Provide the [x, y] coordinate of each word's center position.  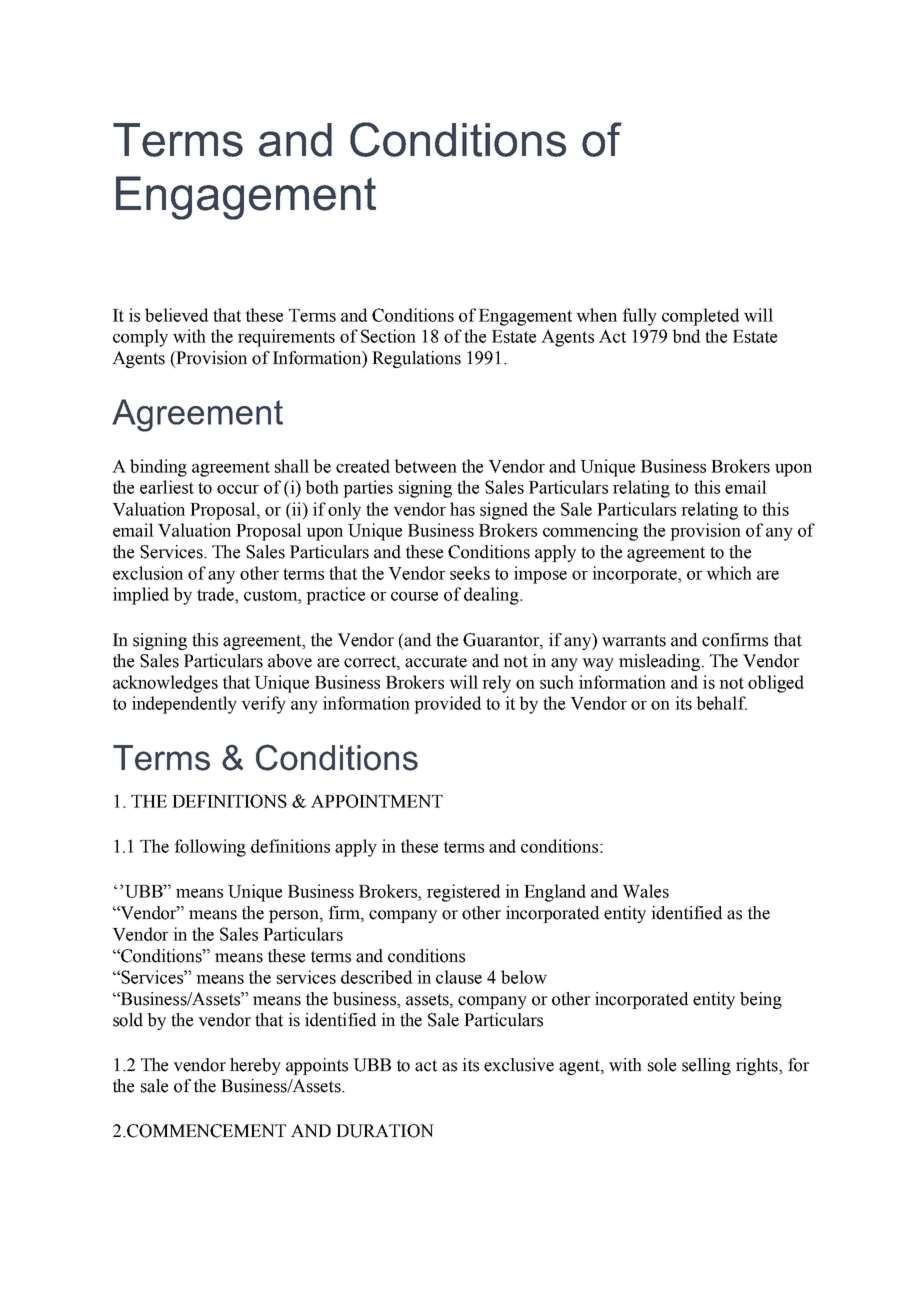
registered [463, 893]
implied [141, 596]
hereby [255, 1066]
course [414, 596]
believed [176, 315]
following [210, 848]
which [729, 573]
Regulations [416, 359]
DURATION [385, 1131]
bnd [686, 336]
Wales [645, 891]
